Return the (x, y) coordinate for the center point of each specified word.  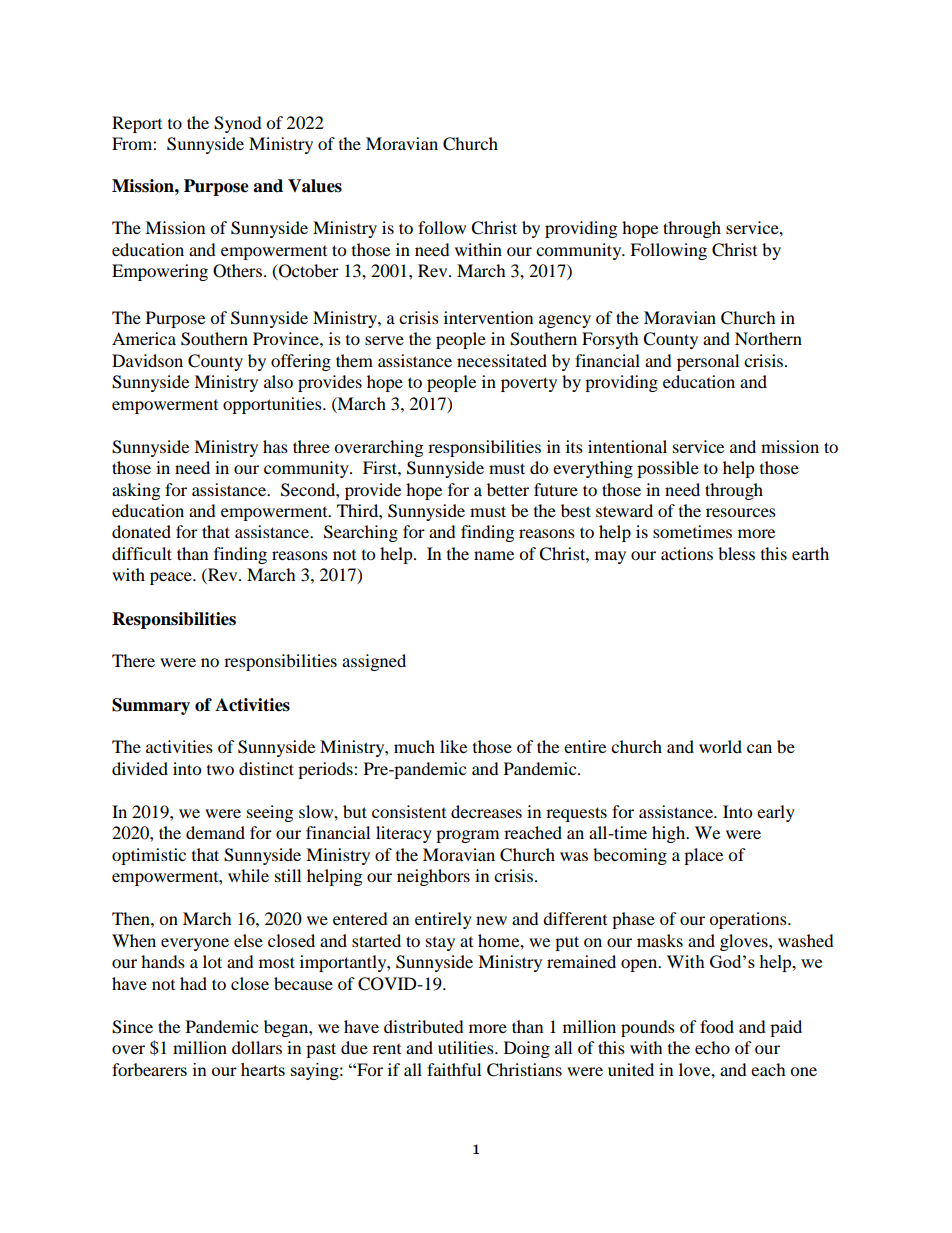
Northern (768, 338)
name (494, 555)
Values (315, 186)
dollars (257, 1047)
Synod (238, 124)
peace (172, 578)
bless (736, 553)
